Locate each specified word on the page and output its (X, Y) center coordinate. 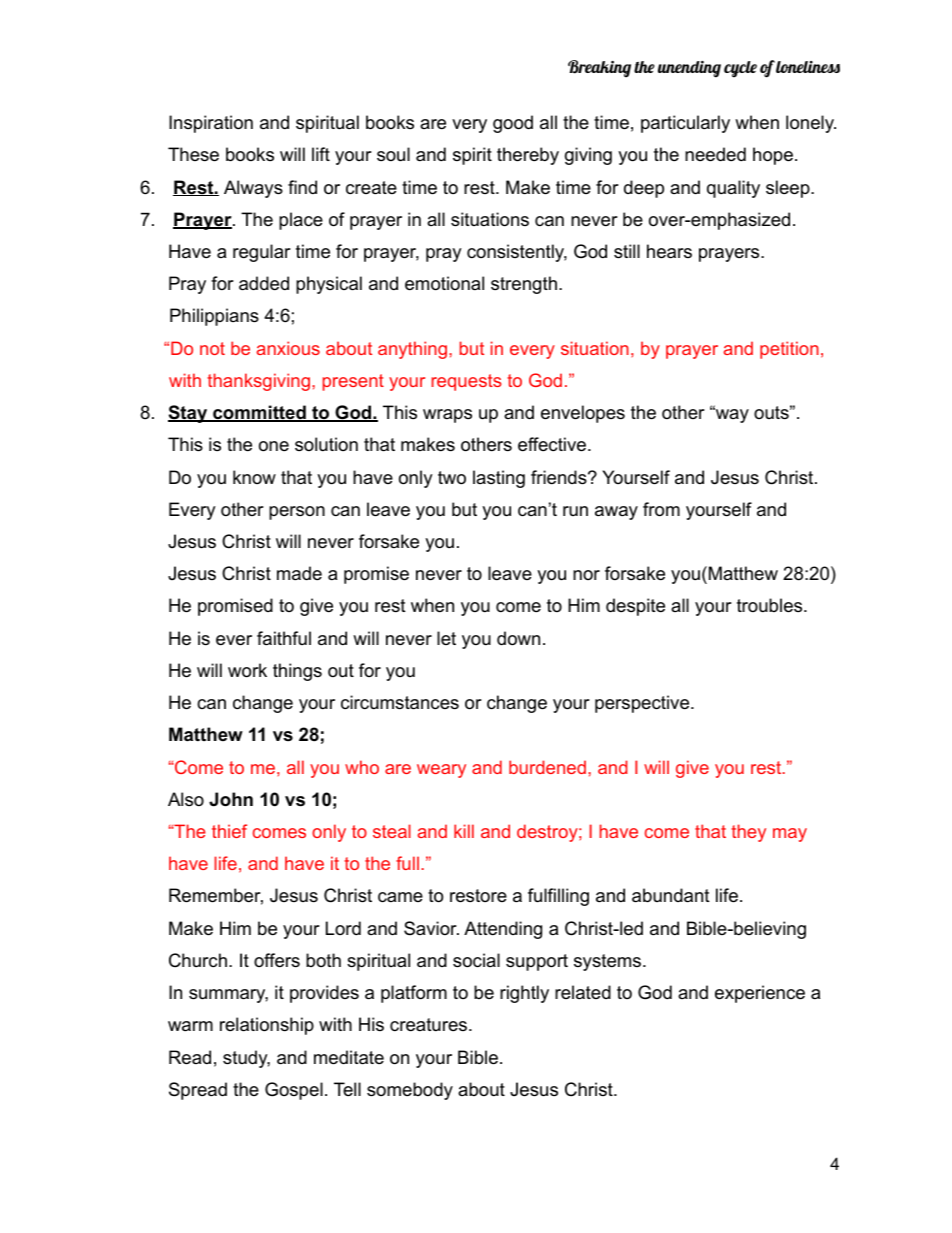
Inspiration (211, 124)
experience (760, 994)
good (513, 124)
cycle (740, 69)
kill (464, 831)
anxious (288, 348)
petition (789, 350)
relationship (267, 1026)
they (748, 833)
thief (229, 831)
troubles (769, 605)
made (299, 573)
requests (467, 382)
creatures (428, 1025)
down (518, 638)
